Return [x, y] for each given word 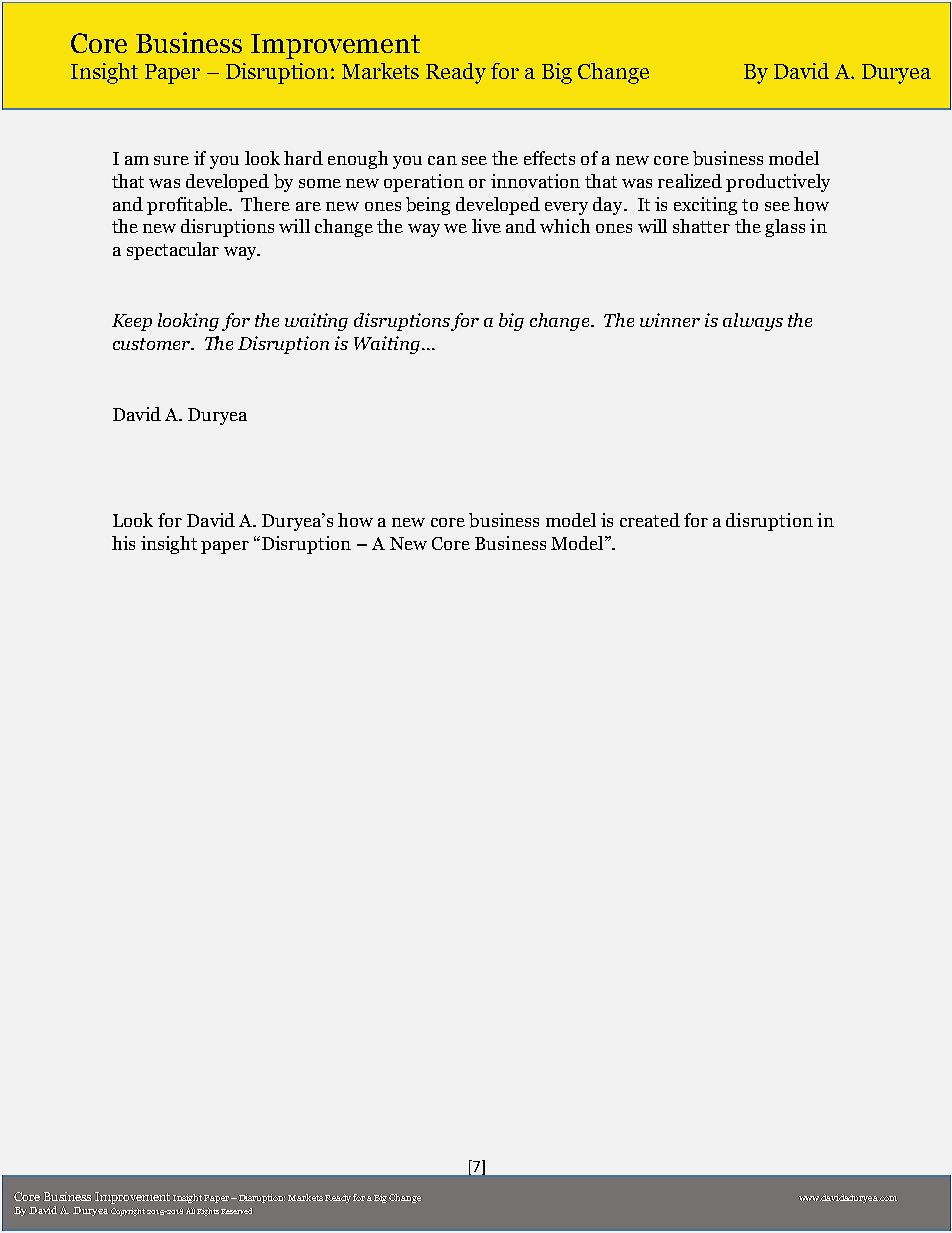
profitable [188, 206]
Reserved [236, 1211]
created [650, 520]
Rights [208, 1212]
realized [690, 181]
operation [424, 183]
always [753, 322]
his [123, 543]
